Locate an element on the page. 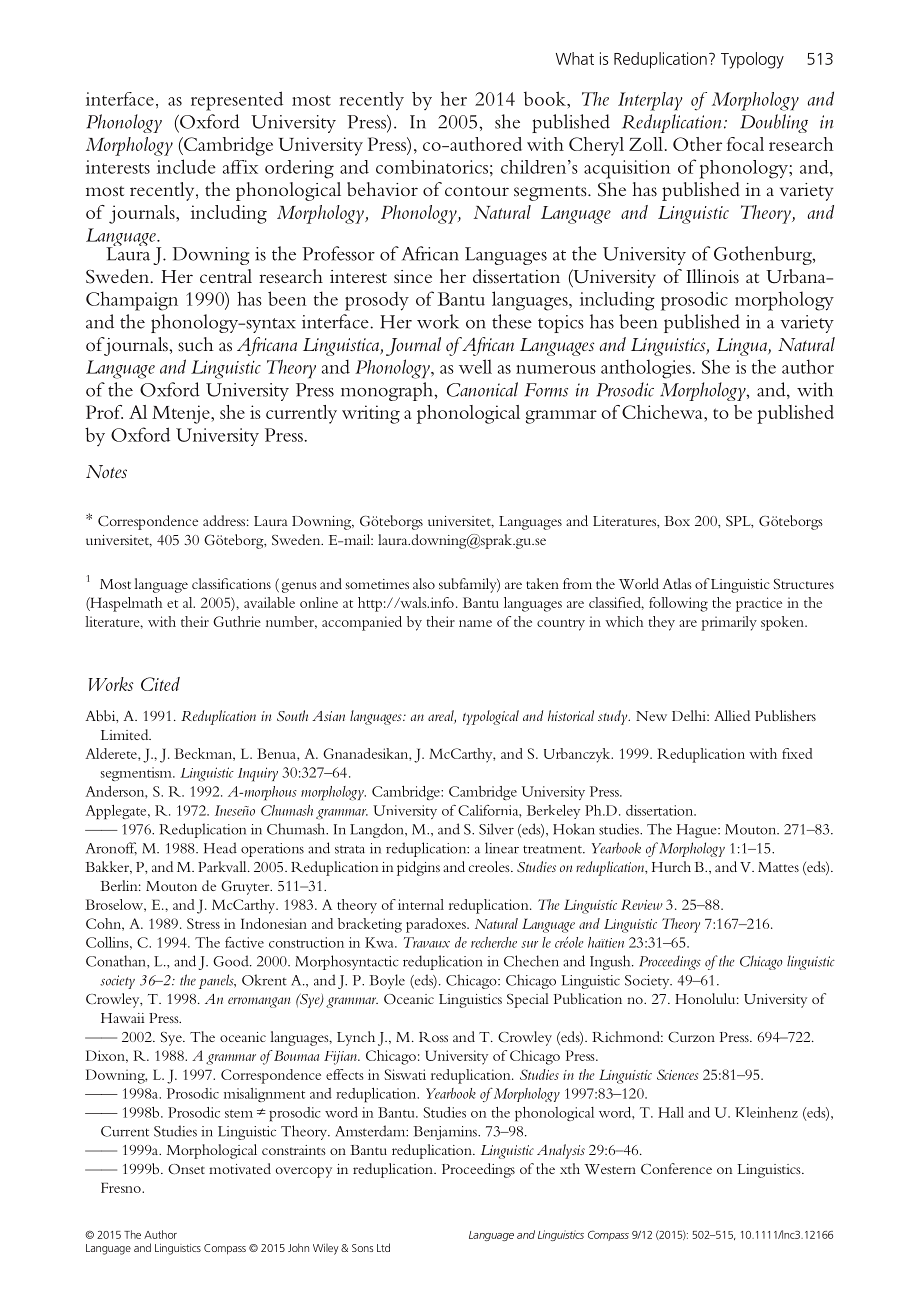 This document has width=914, height=1316. such is located at coordinates (195, 344).
